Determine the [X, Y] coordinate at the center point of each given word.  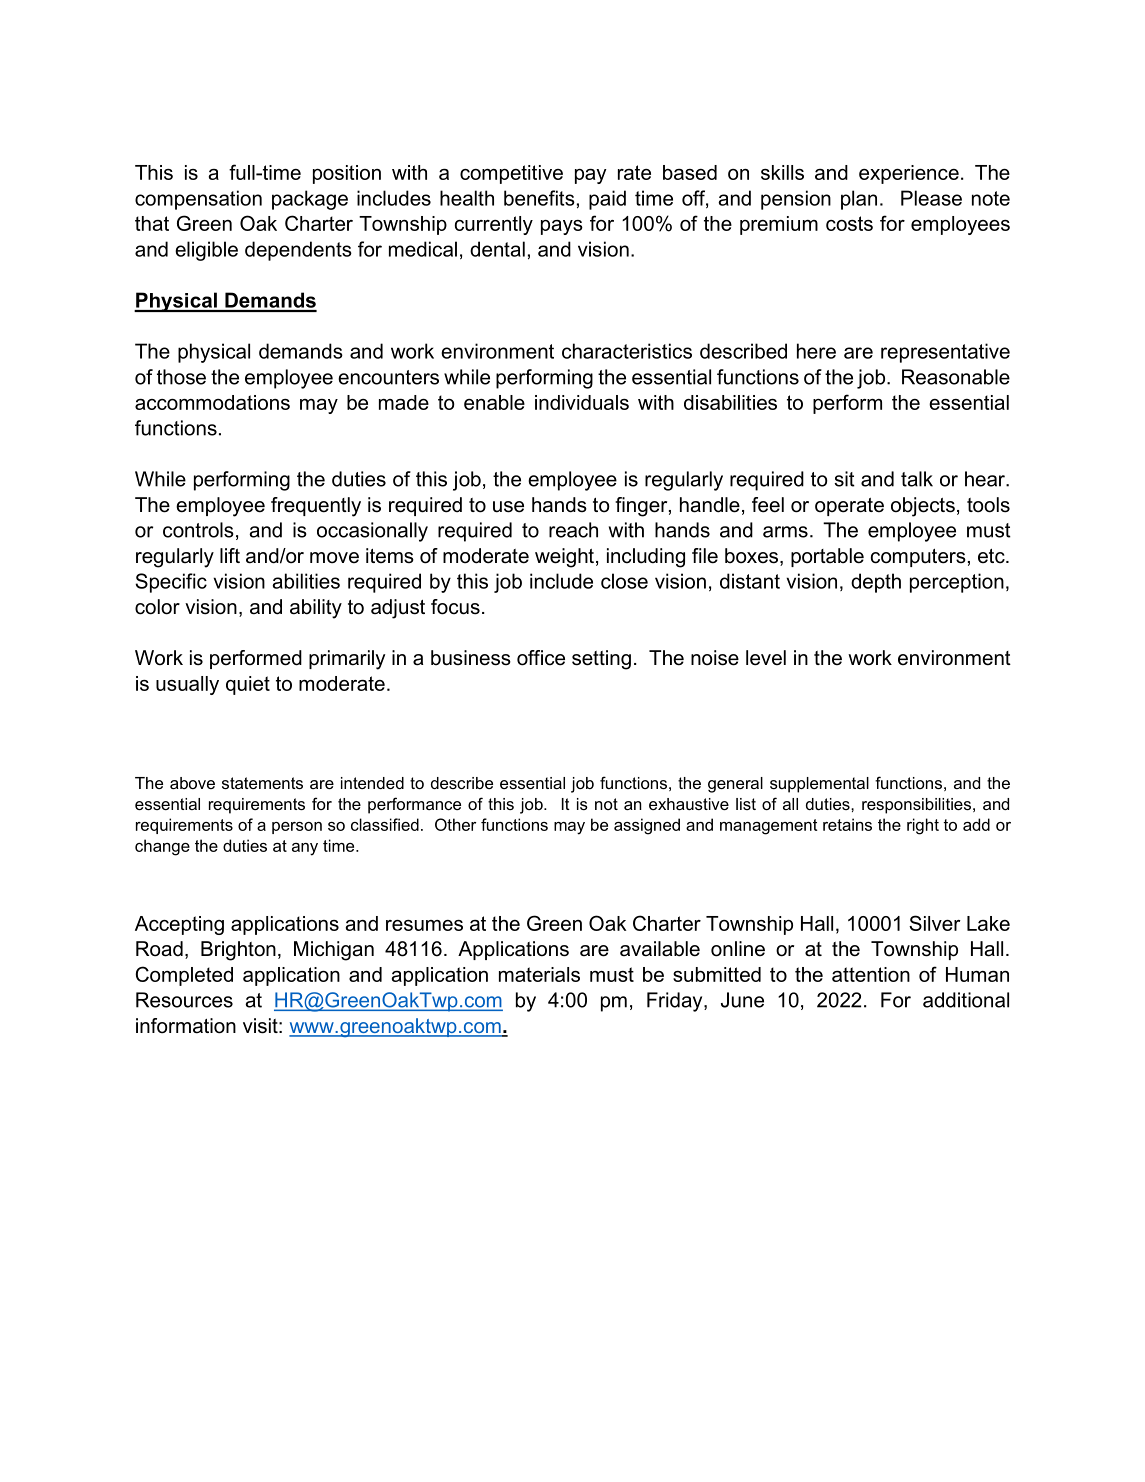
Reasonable [956, 377]
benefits [539, 198]
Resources [184, 1000]
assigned [647, 826]
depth [876, 583]
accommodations [212, 402]
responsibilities [916, 806]
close [624, 581]
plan [859, 200]
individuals [582, 402]
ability [316, 609]
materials [539, 974]
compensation [198, 200]
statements [262, 783]
